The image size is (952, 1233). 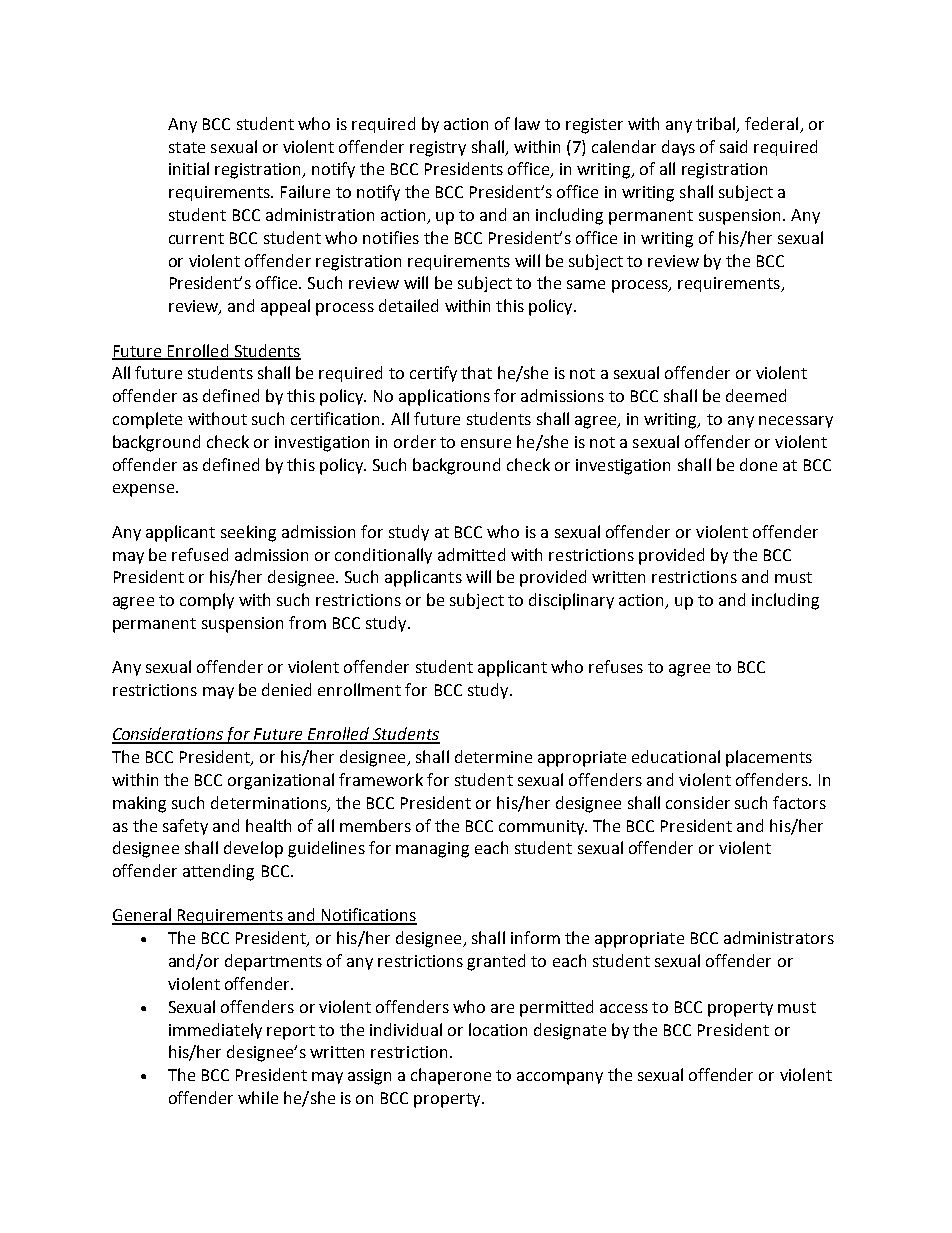 What do you see at coordinates (438, 149) in the screenshot?
I see `registry` at bounding box center [438, 149].
